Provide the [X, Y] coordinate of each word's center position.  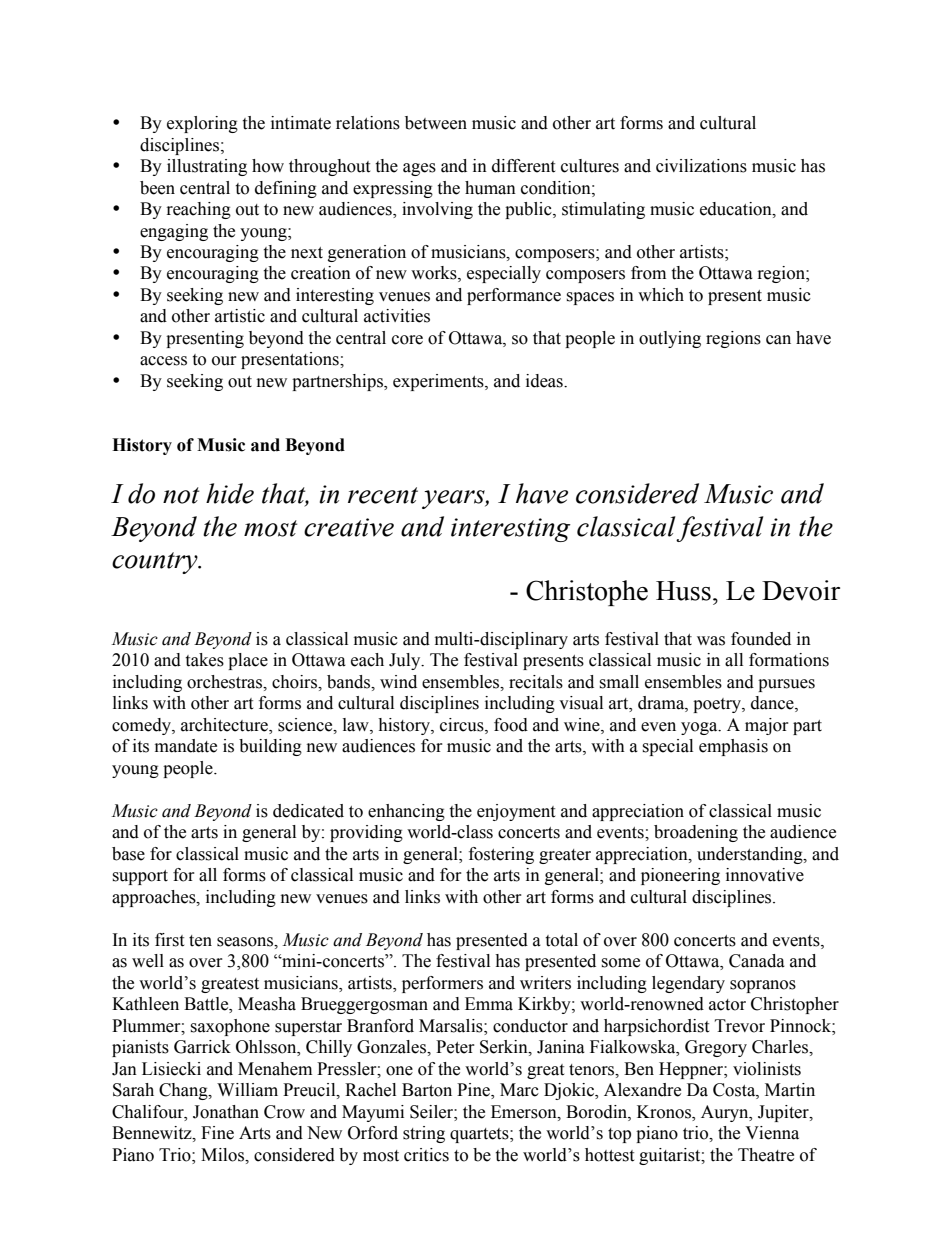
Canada [757, 961]
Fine [217, 1133]
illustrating [207, 167]
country [156, 563]
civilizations [701, 166]
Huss [683, 591]
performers [442, 984]
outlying [670, 339]
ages [419, 169]
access [163, 361]
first [169, 940]
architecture [225, 726]
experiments [439, 382]
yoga [700, 728]
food [511, 725]
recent [383, 495]
